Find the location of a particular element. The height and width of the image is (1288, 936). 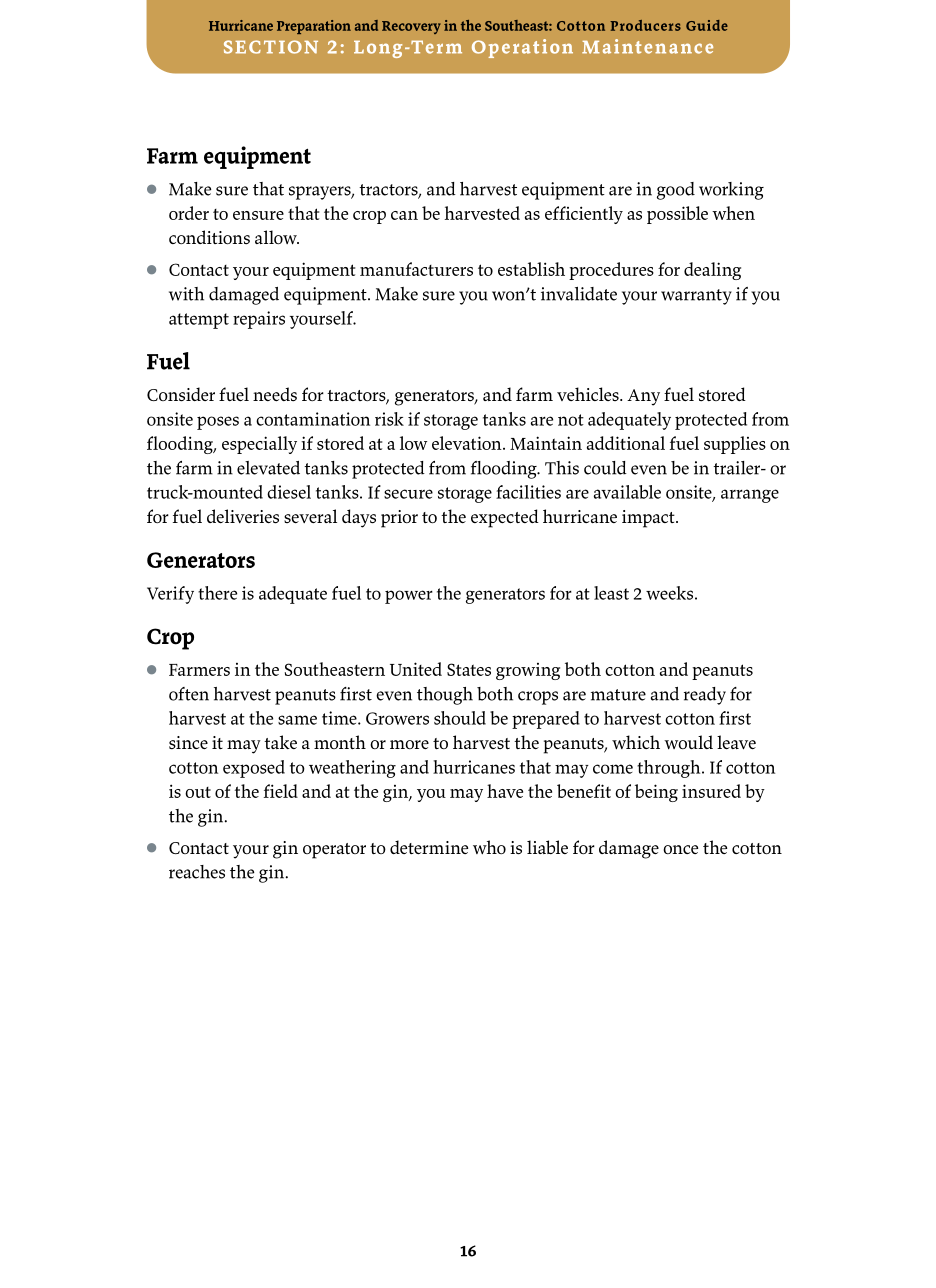

elevation is located at coordinates (468, 443).
